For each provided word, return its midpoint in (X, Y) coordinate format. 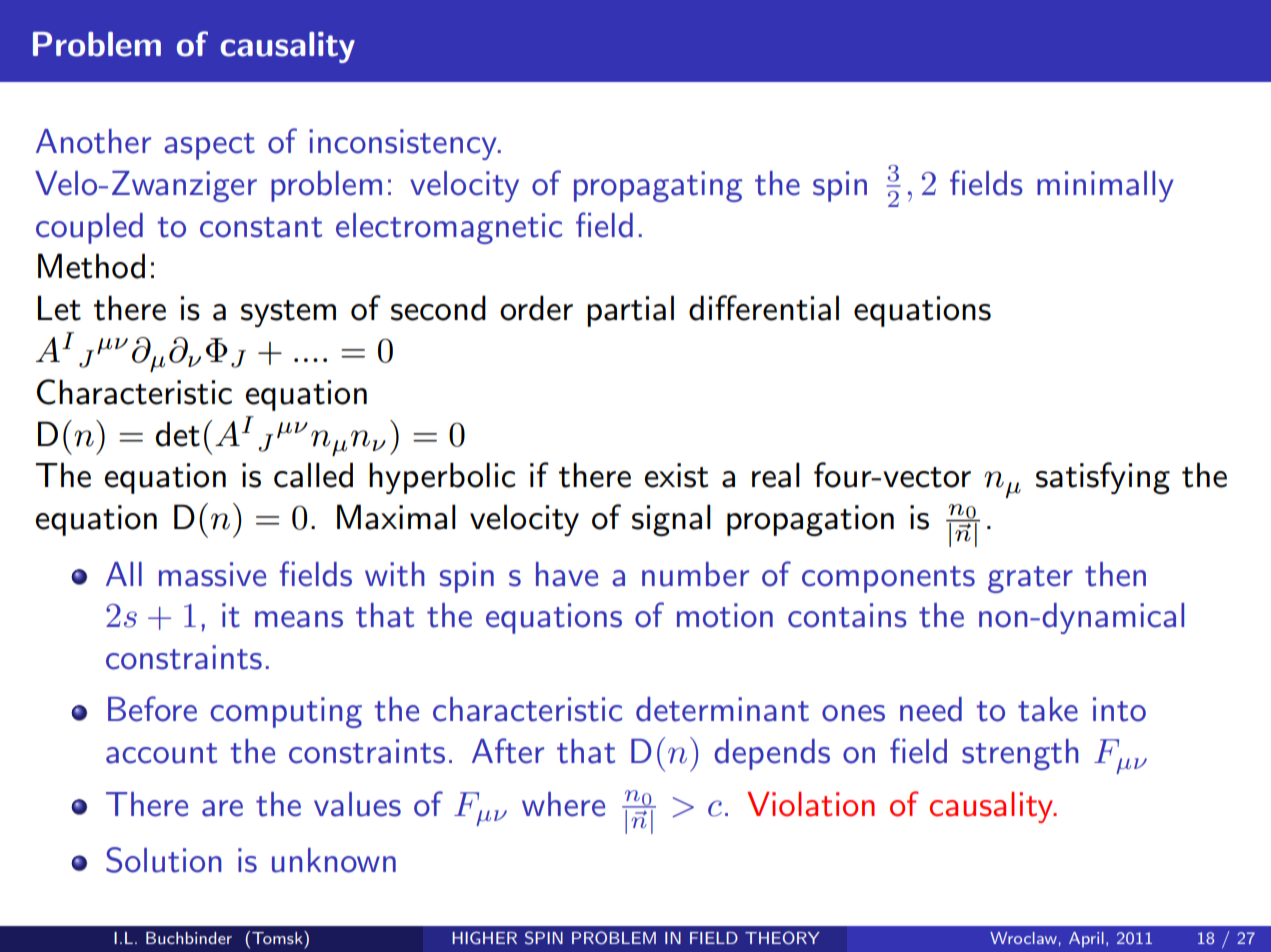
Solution (164, 860)
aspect (209, 146)
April (1086, 940)
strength (1020, 754)
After (508, 751)
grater (1030, 579)
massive (212, 574)
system (288, 313)
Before (152, 709)
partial (630, 311)
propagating (658, 186)
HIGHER (484, 937)
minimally (1105, 186)
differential (764, 308)
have (567, 574)
